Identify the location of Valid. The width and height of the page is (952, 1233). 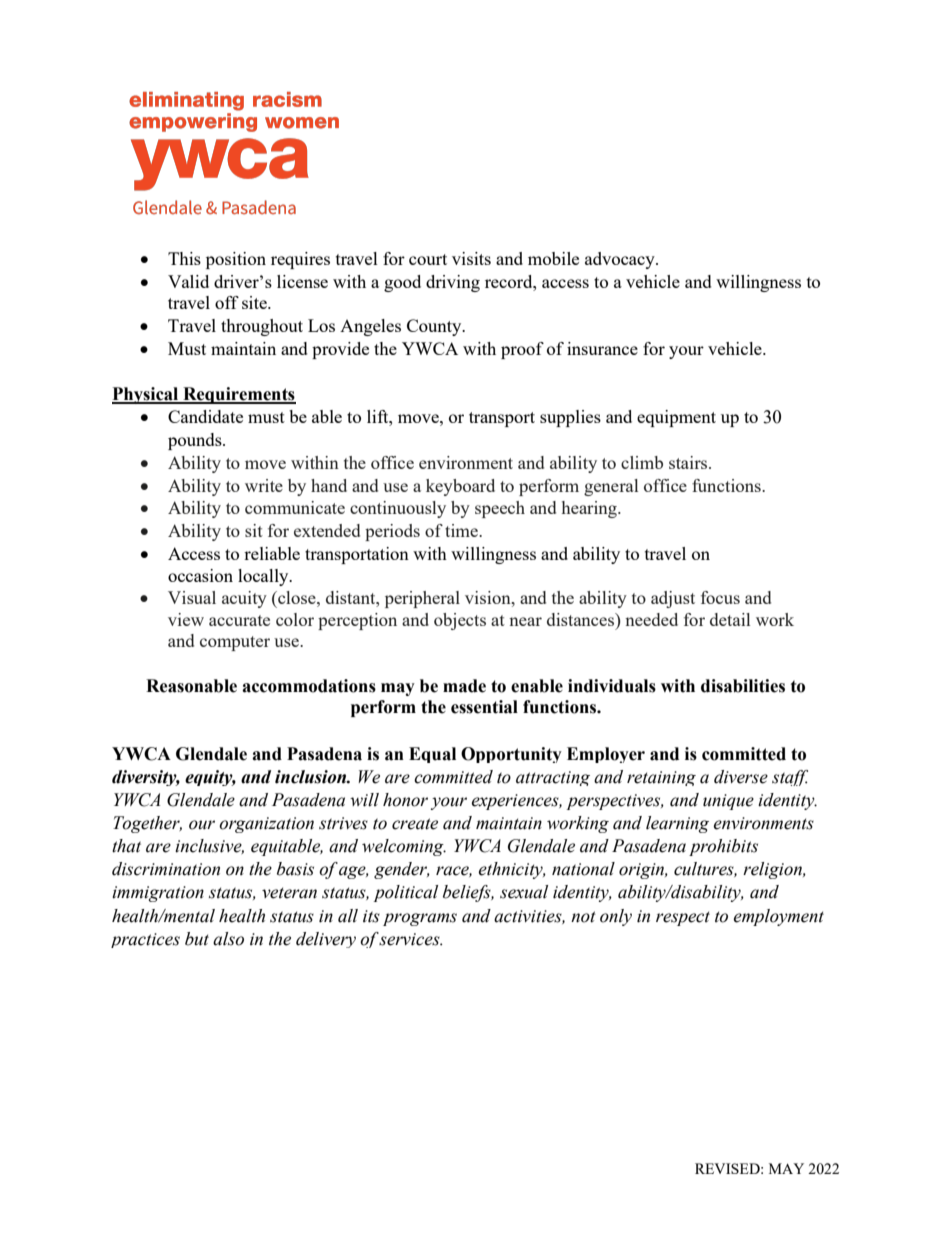
(188, 281).
